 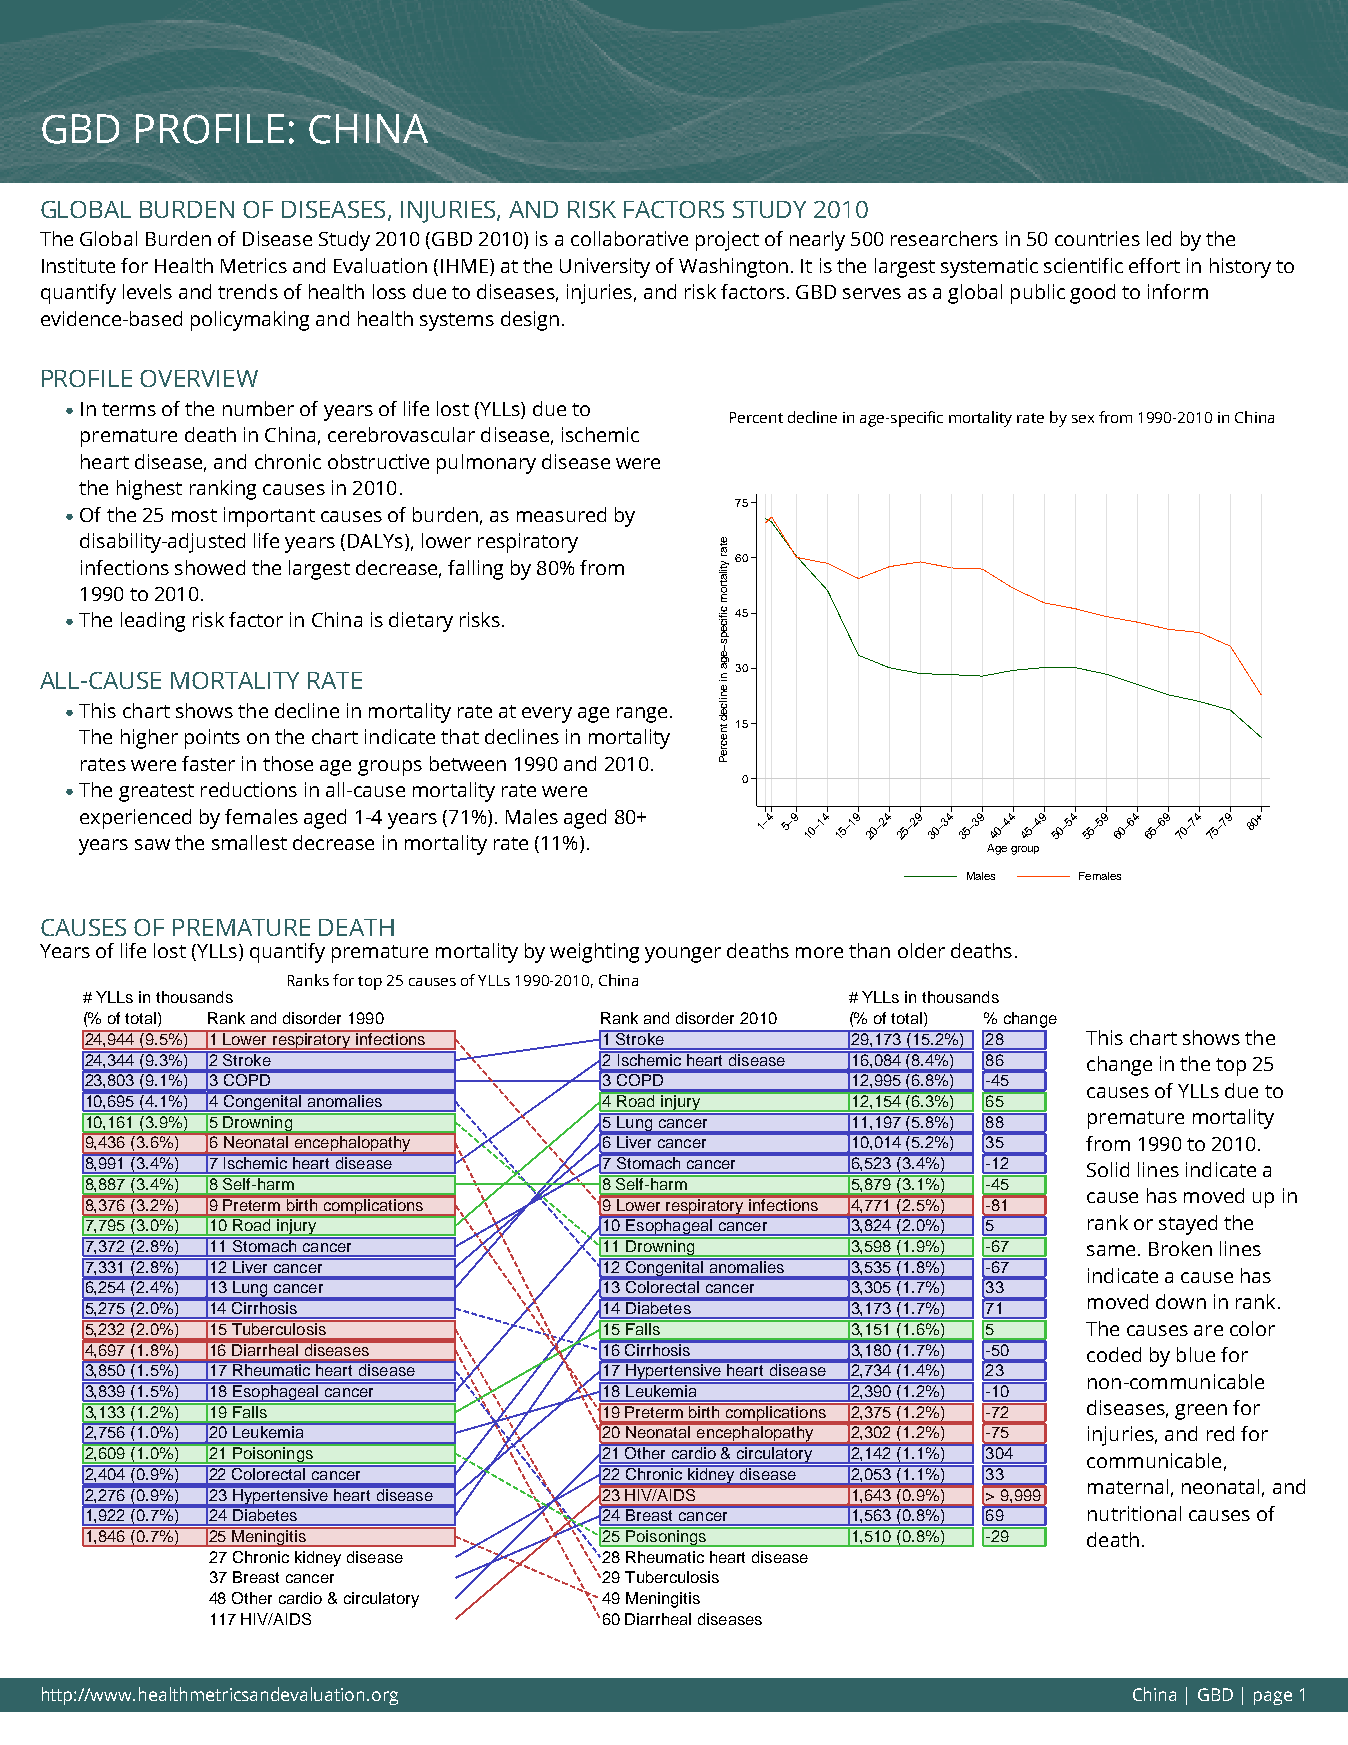 What do you see at coordinates (921, 950) in the screenshot?
I see `older` at bounding box center [921, 950].
